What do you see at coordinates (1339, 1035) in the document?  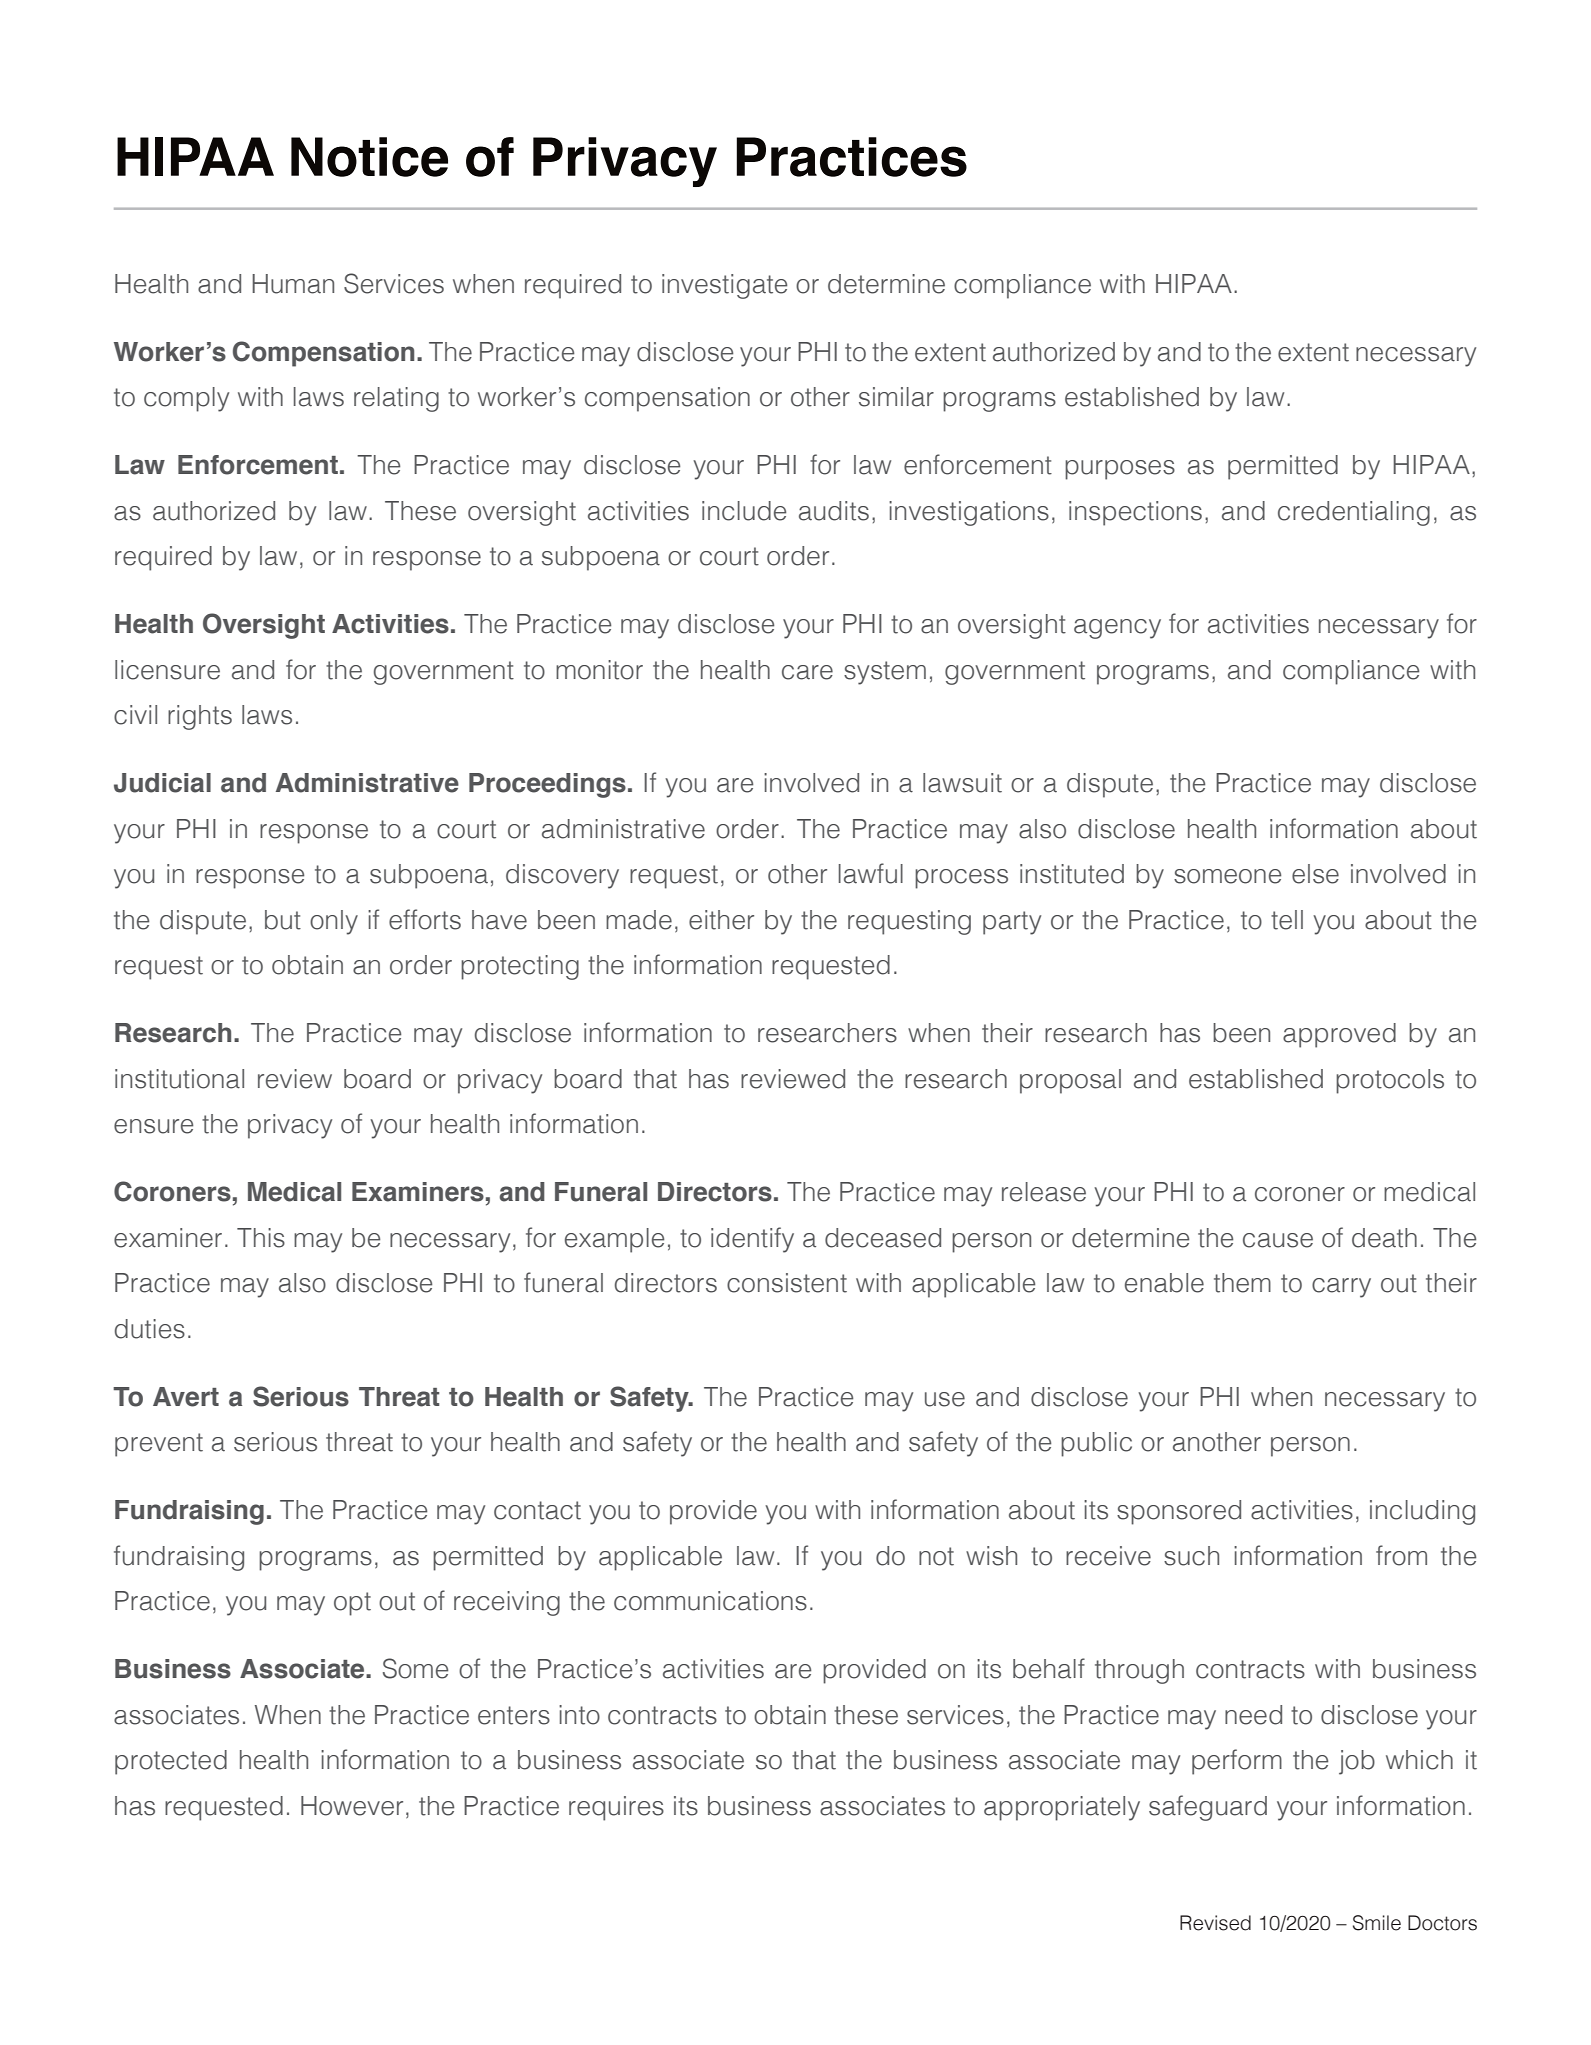 I see `approved` at bounding box center [1339, 1035].
